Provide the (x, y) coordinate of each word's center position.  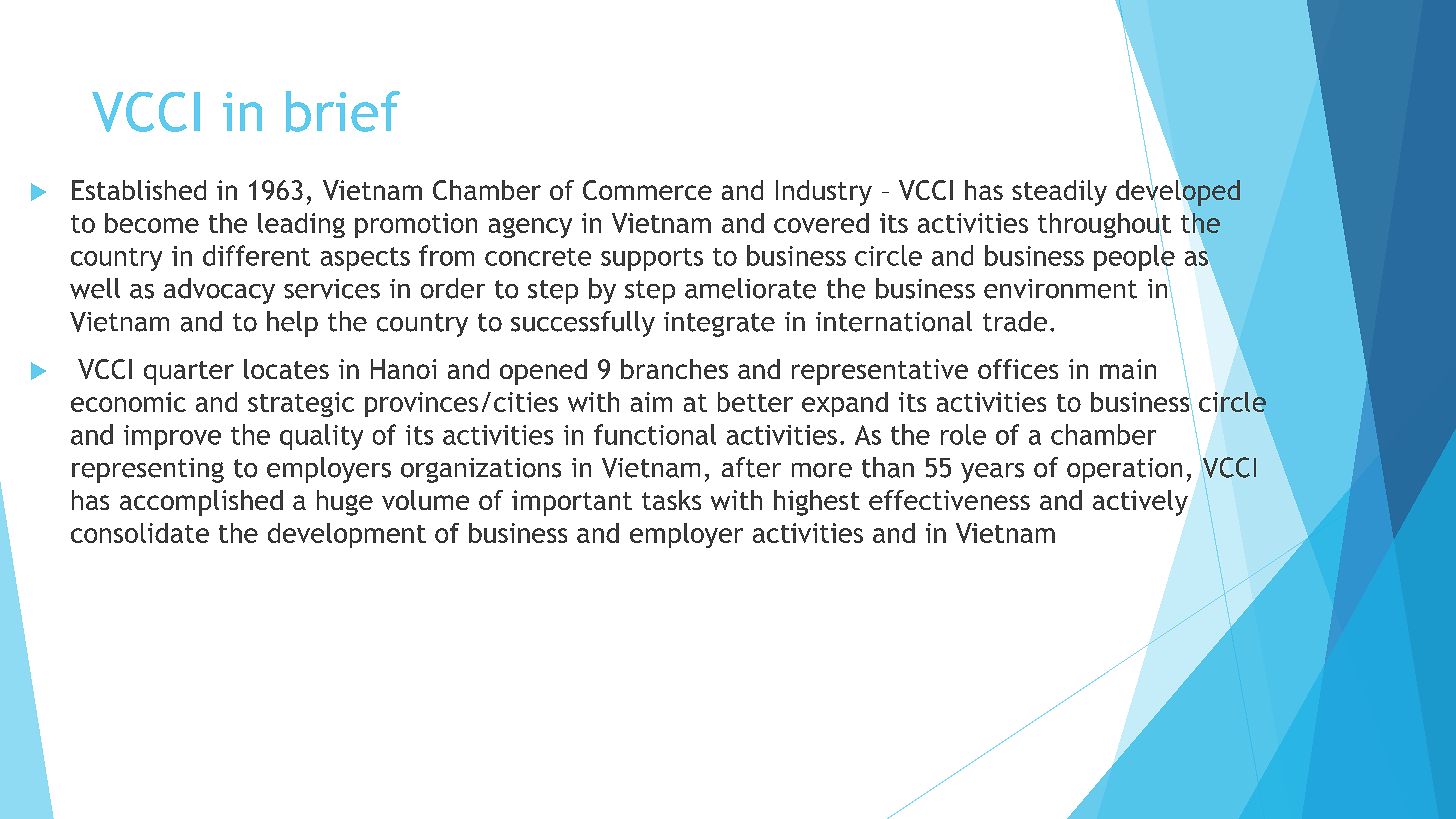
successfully (583, 324)
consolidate (140, 533)
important (572, 503)
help (292, 324)
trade (1015, 321)
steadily (1059, 193)
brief (343, 111)
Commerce (647, 190)
